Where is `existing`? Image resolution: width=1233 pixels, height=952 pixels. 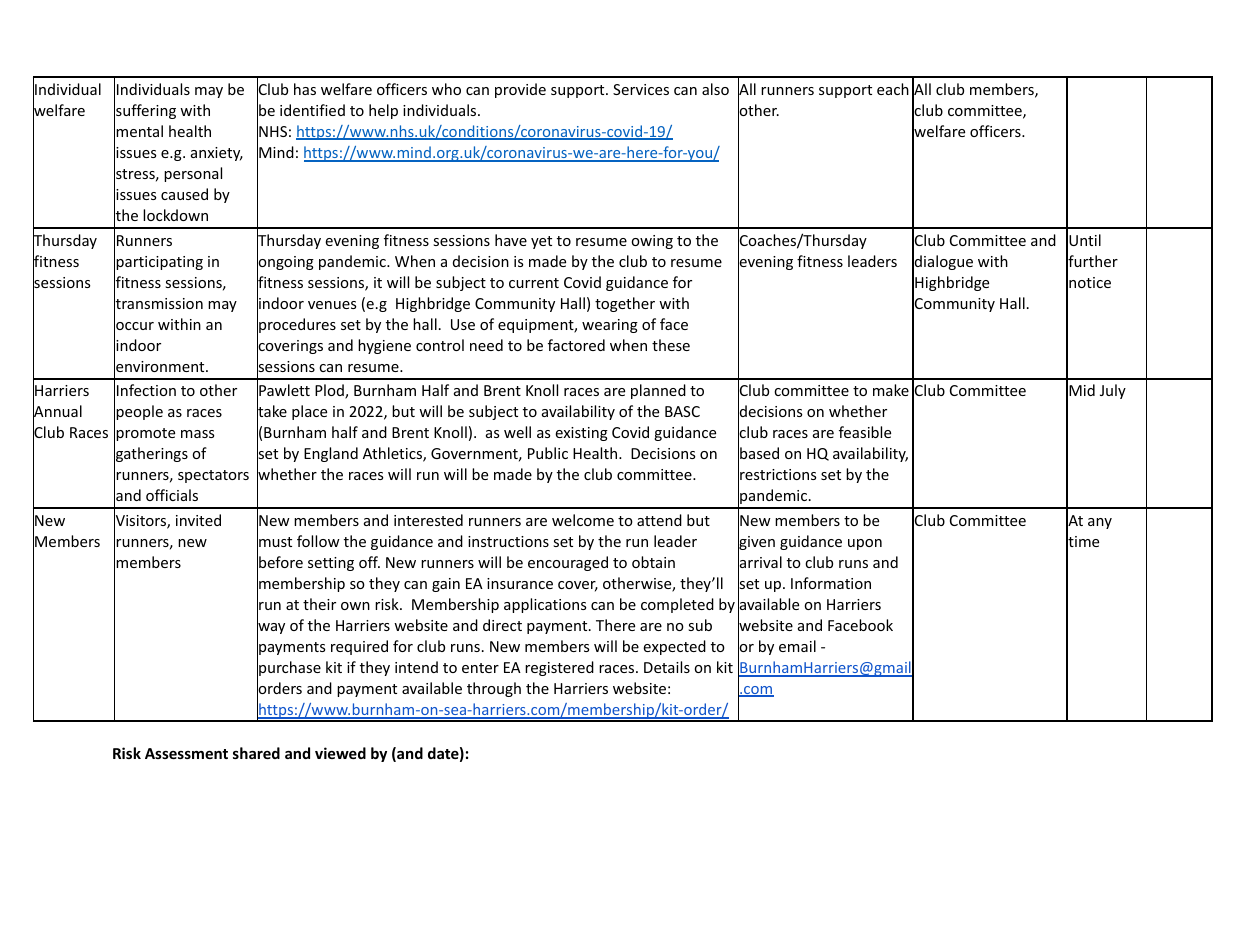 existing is located at coordinates (581, 434).
